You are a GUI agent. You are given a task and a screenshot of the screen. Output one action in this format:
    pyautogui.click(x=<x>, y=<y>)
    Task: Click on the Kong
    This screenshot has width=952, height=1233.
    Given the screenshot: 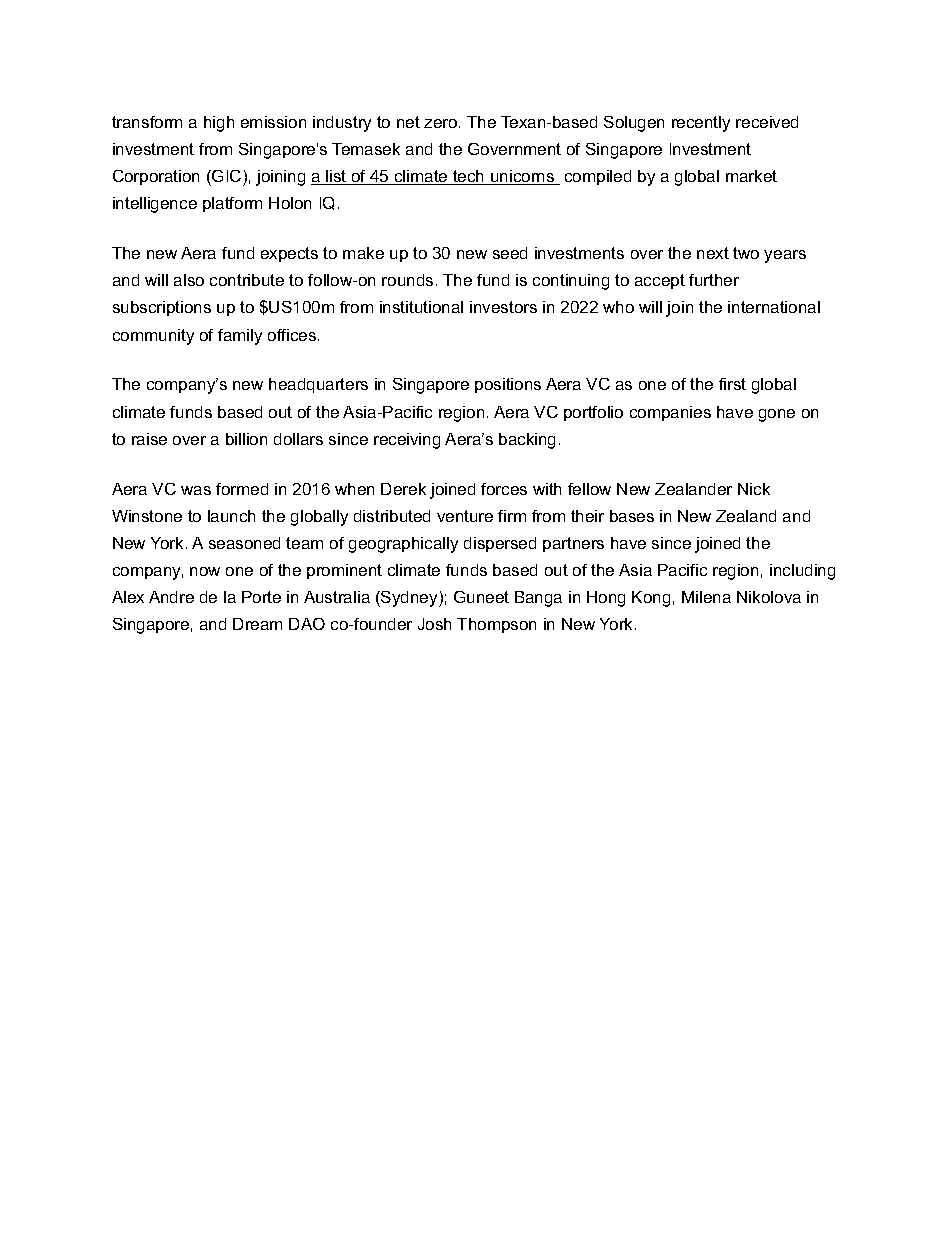 What is the action you would take?
    pyautogui.click(x=651, y=599)
